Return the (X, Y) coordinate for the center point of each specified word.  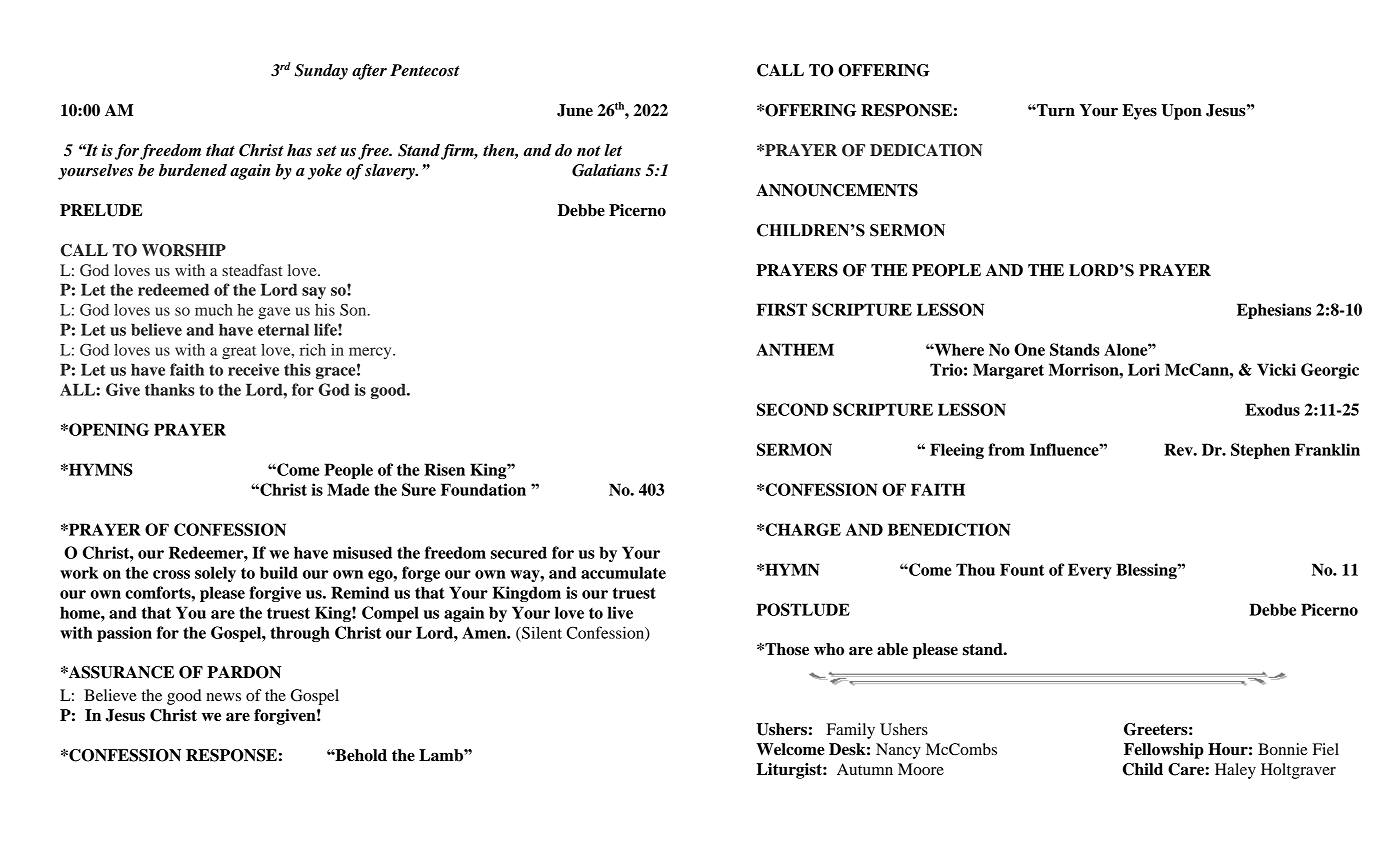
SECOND (792, 409)
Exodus (1272, 409)
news (223, 697)
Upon (1181, 112)
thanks (170, 389)
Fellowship (1164, 751)
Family (851, 731)
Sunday (321, 72)
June (575, 110)
